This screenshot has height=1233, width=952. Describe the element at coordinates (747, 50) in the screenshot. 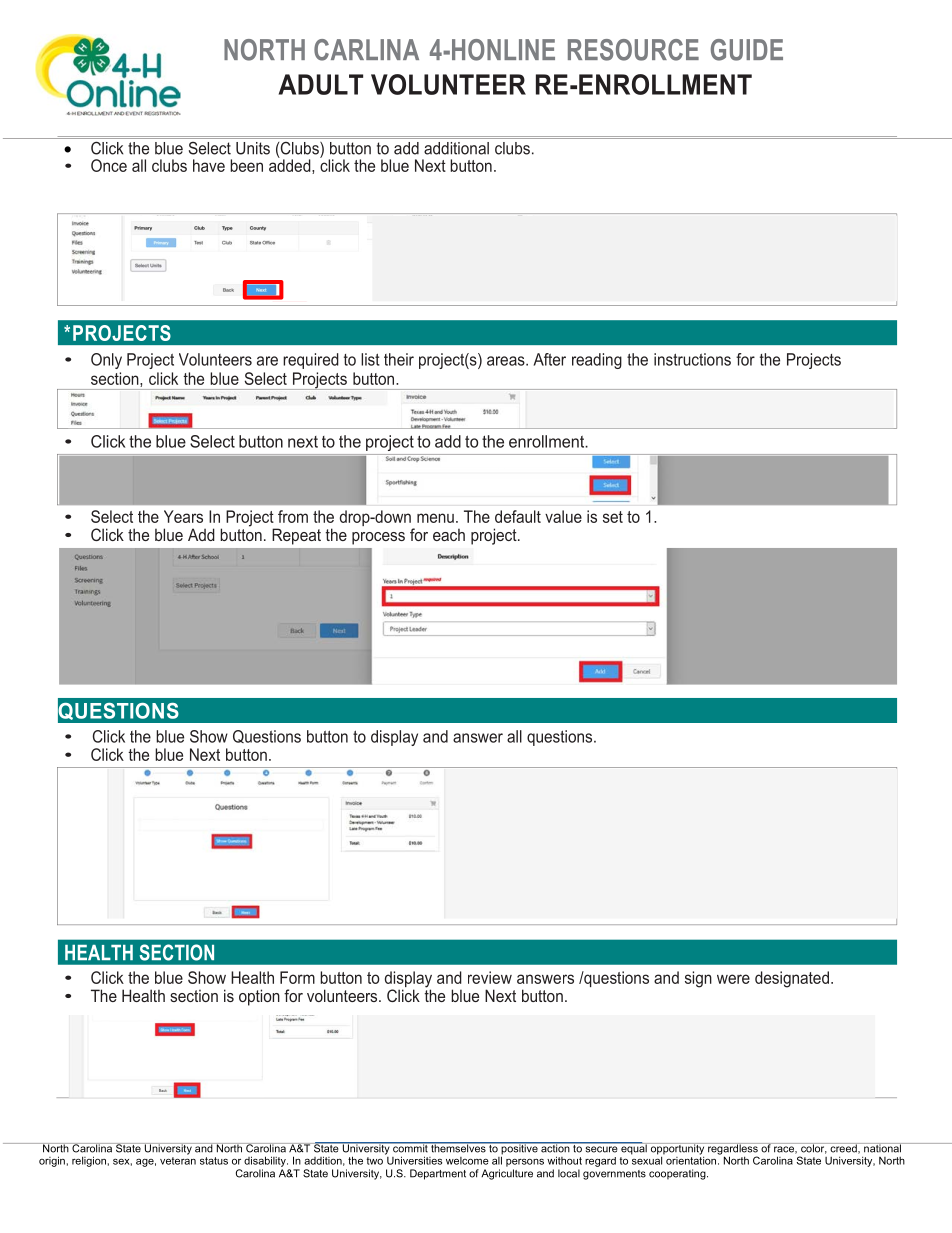

I see `GUIDE` at that location.
